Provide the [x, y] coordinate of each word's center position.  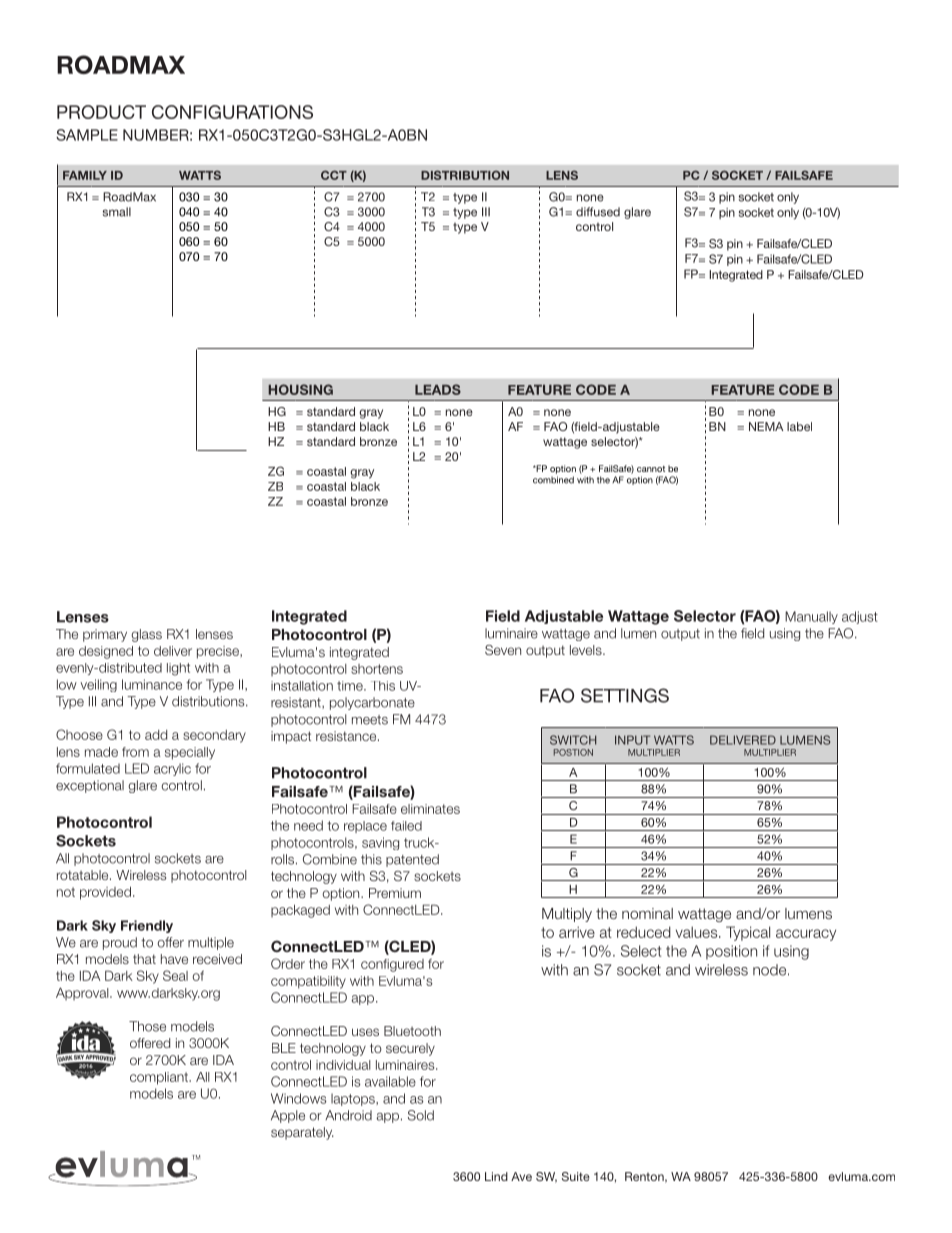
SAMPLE [87, 135]
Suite [576, 1176]
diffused [598, 212]
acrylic [172, 769]
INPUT [632, 740]
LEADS [438, 389]
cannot [651, 469]
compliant [160, 1078]
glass [146, 635]
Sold [421, 1115]
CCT [334, 175]
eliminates [430, 809]
